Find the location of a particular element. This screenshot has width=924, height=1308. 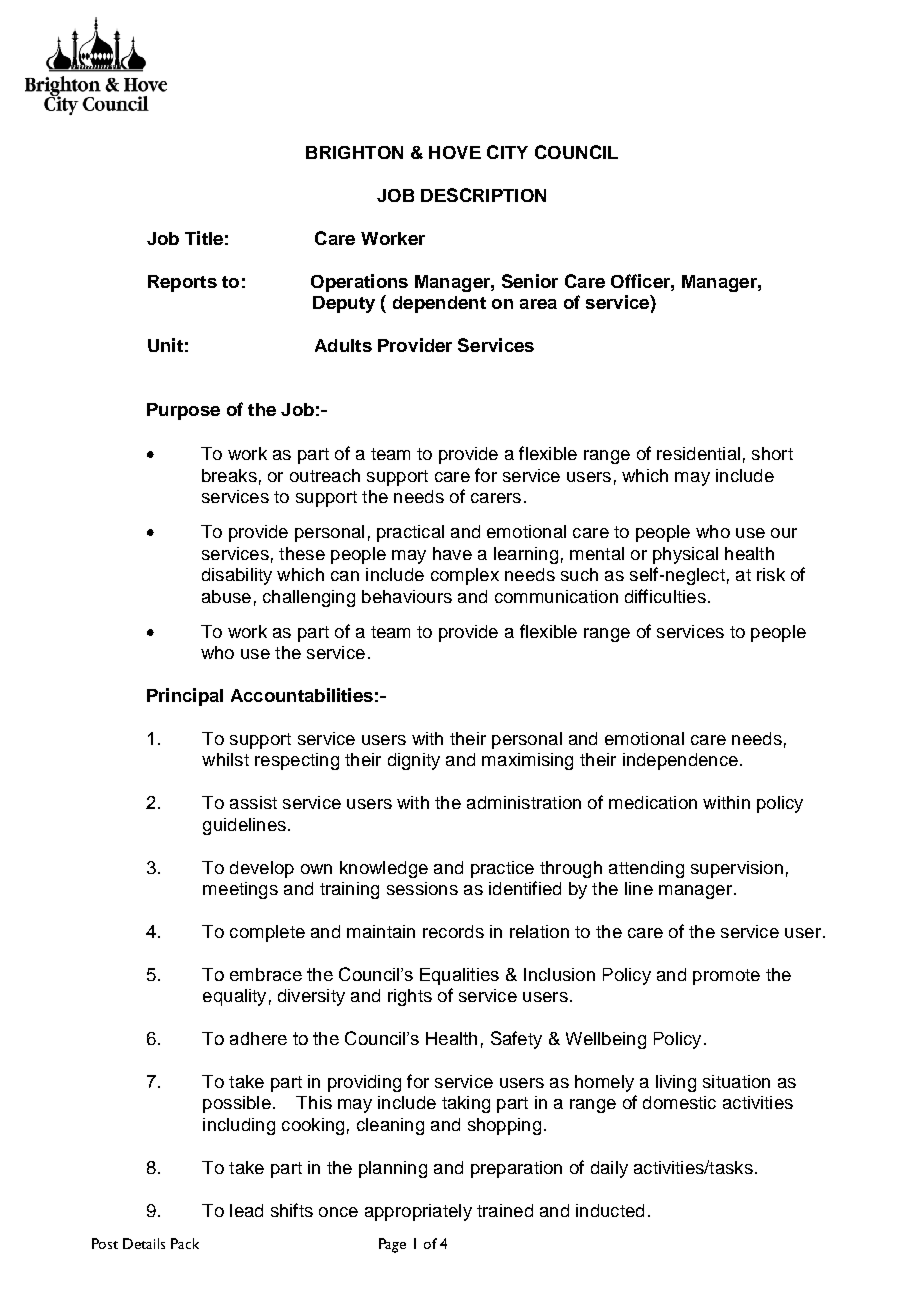

medication is located at coordinates (653, 802).
